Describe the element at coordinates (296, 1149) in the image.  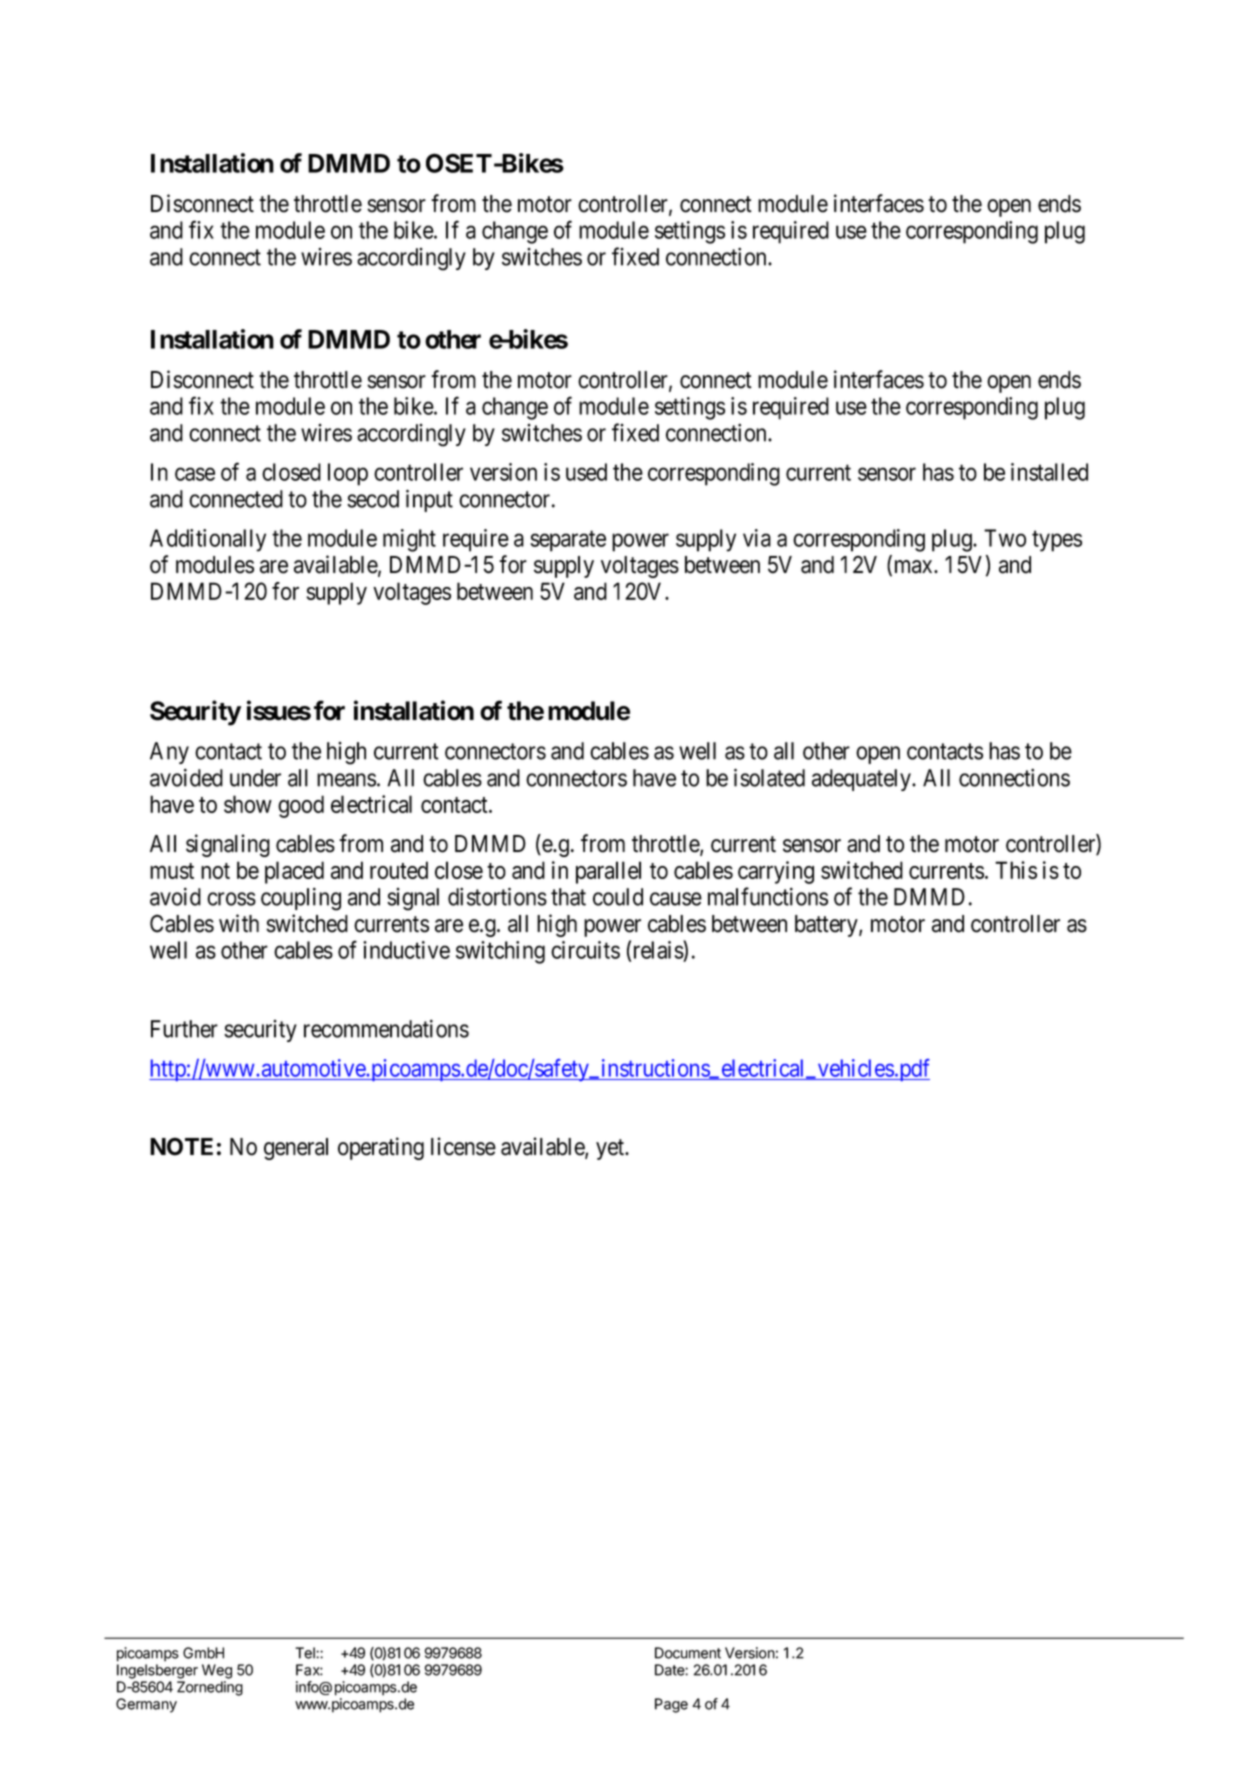
I see `general` at that location.
